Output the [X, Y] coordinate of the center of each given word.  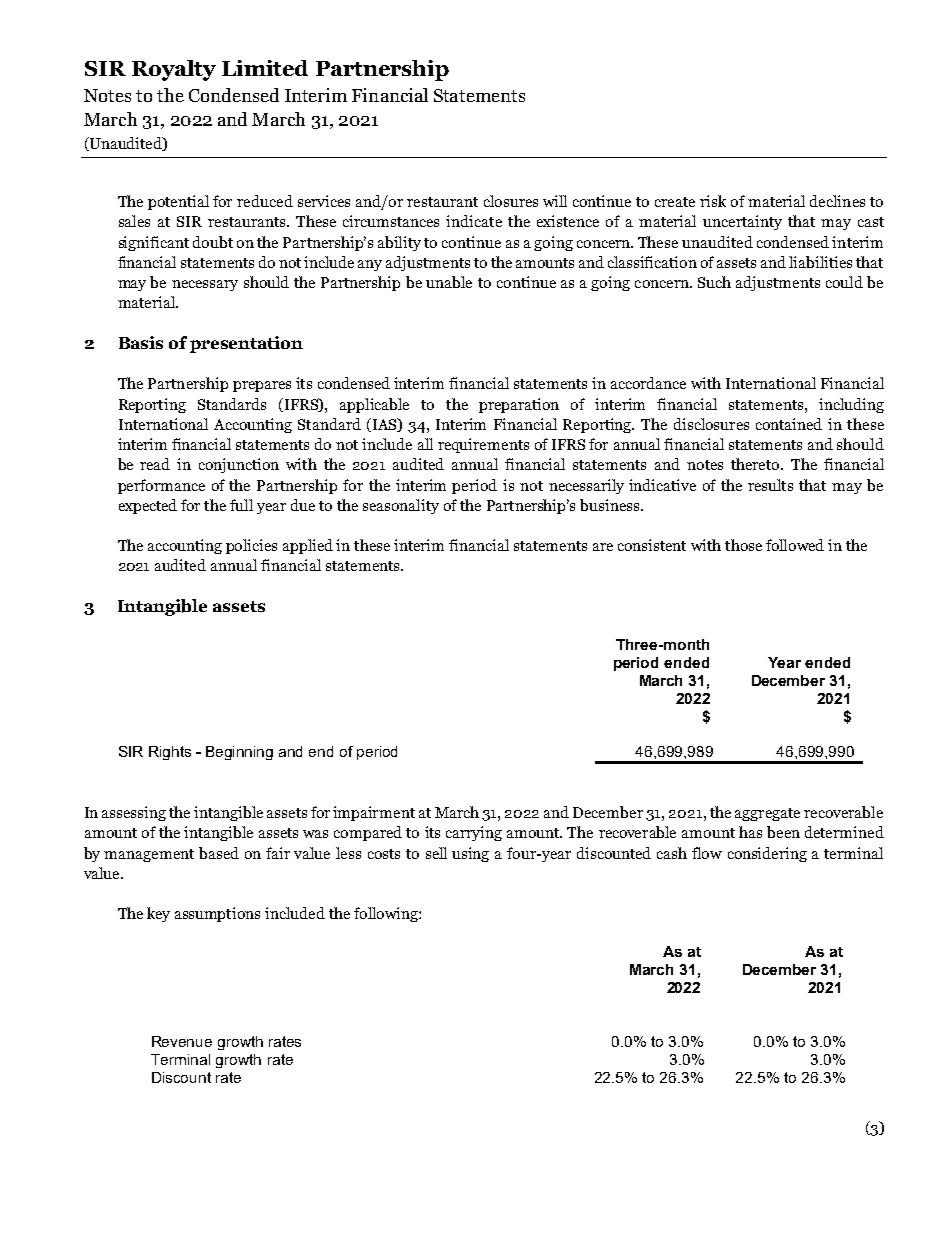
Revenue [182, 1041]
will [555, 201]
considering [767, 854]
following [387, 914]
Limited [265, 68]
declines [837, 201]
